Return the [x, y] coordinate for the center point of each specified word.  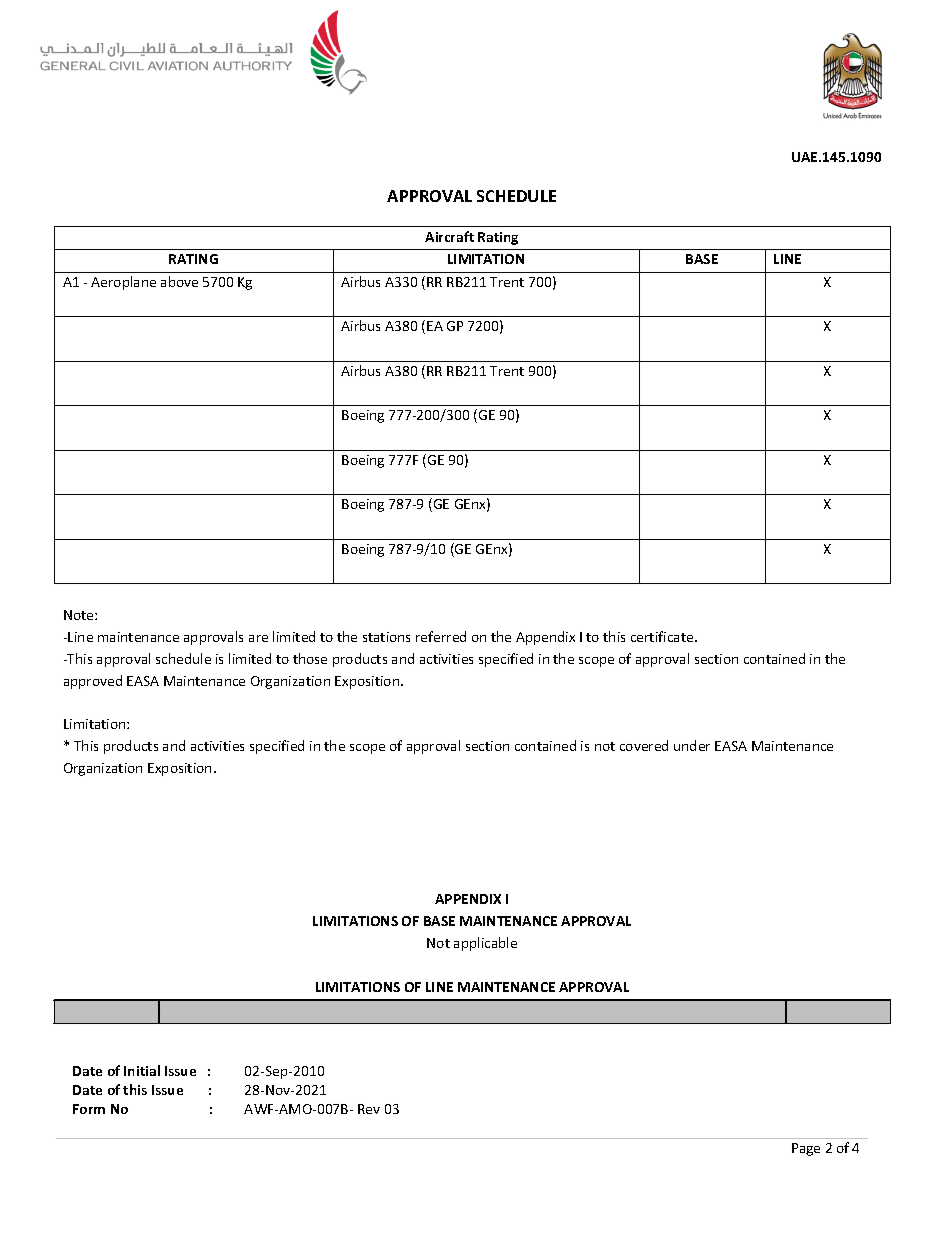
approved [93, 682]
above [179, 281]
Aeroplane [123, 283]
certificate [663, 636]
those [310, 658]
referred [441, 636]
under [692, 745]
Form [89, 1109]
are [258, 638]
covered [644, 745]
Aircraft [449, 236]
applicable [485, 944]
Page [806, 1149]
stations [386, 637]
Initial [142, 1070]
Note [80, 615]
